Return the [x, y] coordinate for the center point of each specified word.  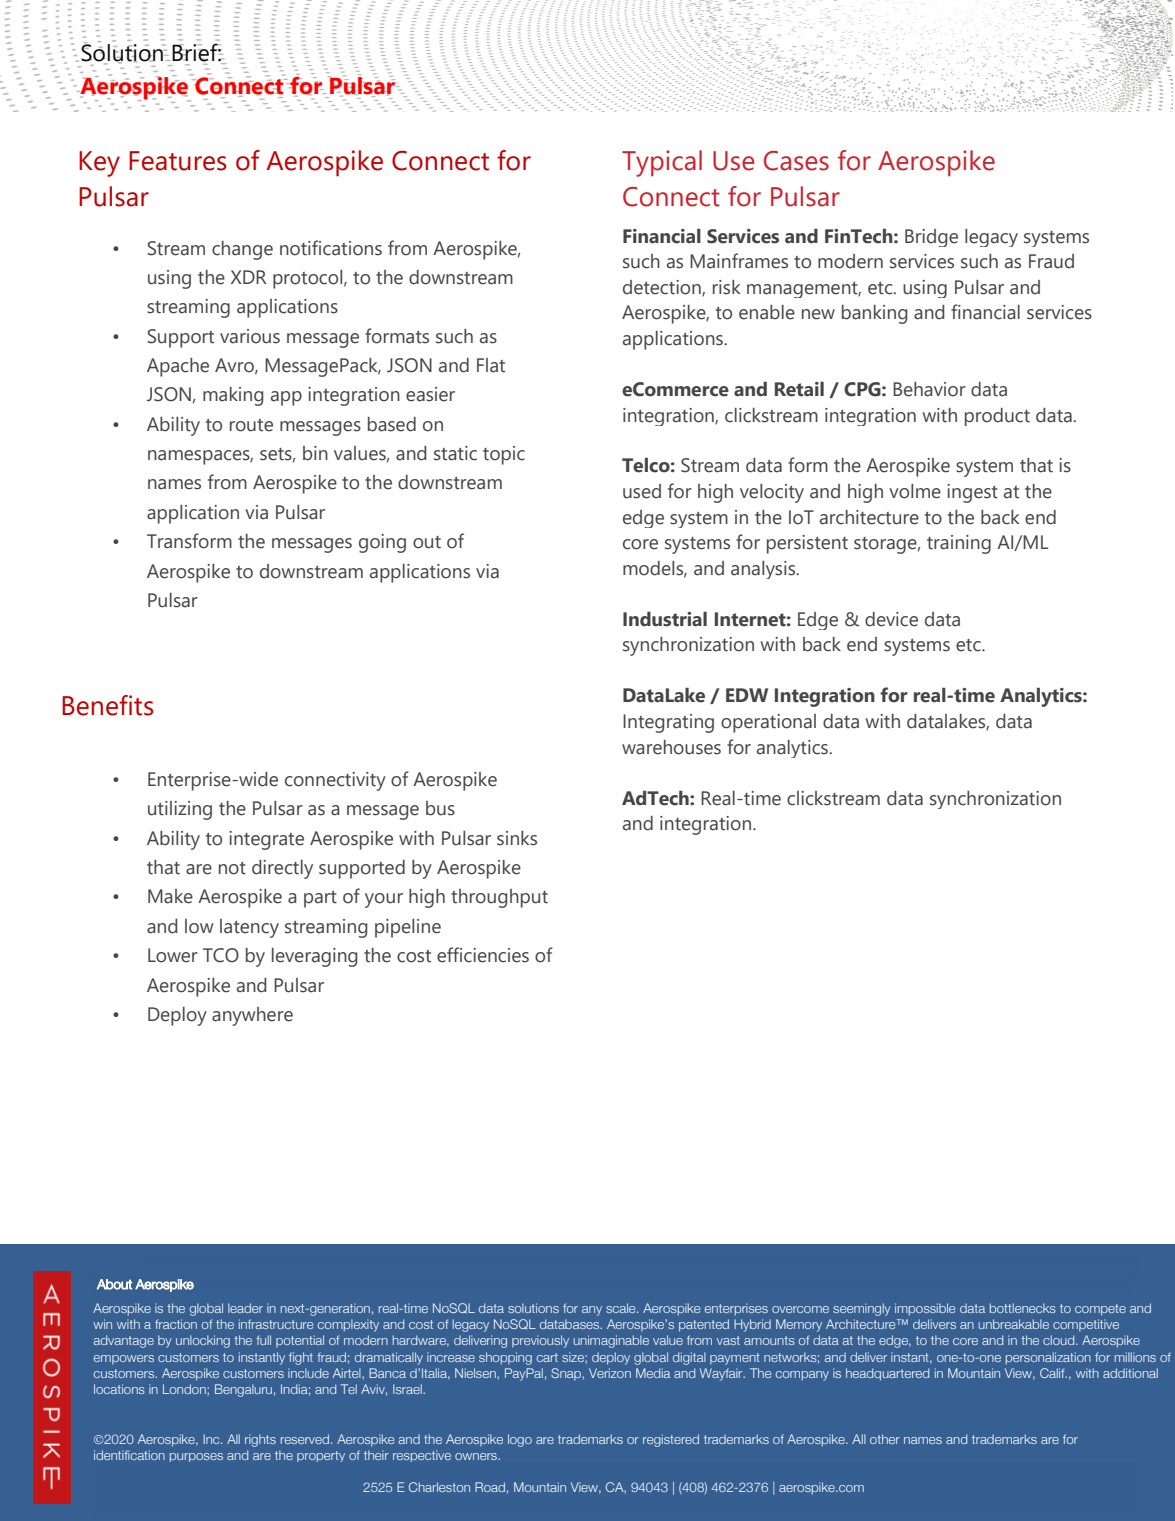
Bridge [931, 238]
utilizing [180, 810]
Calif [1053, 1373]
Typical [662, 163]
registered [671, 1440]
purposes [196, 1457]
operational [768, 723]
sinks [517, 838]
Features [178, 161]
